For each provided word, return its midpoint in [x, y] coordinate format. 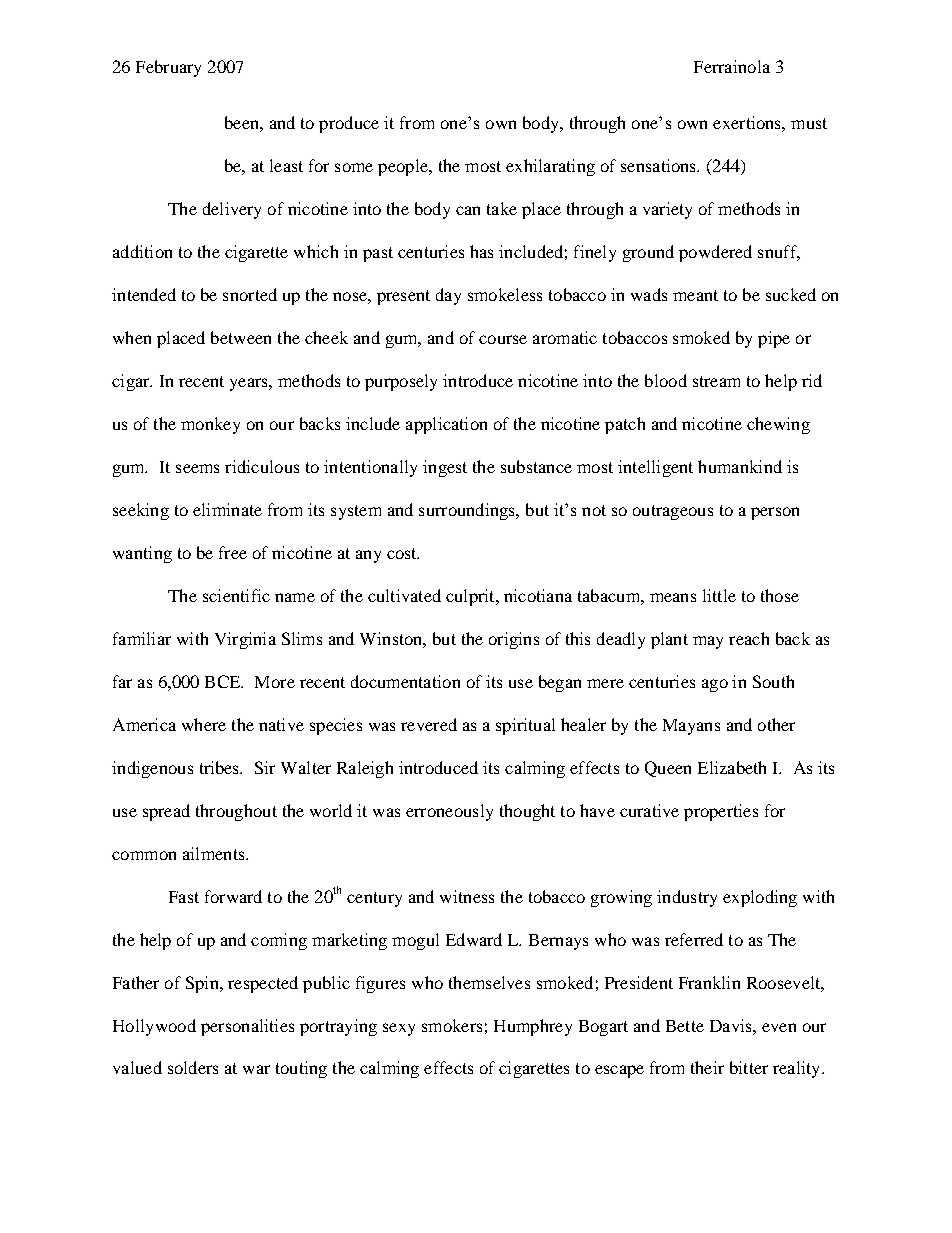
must [809, 123]
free [233, 552]
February [168, 68]
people [404, 167]
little [719, 595]
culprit [471, 597]
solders [193, 1067]
